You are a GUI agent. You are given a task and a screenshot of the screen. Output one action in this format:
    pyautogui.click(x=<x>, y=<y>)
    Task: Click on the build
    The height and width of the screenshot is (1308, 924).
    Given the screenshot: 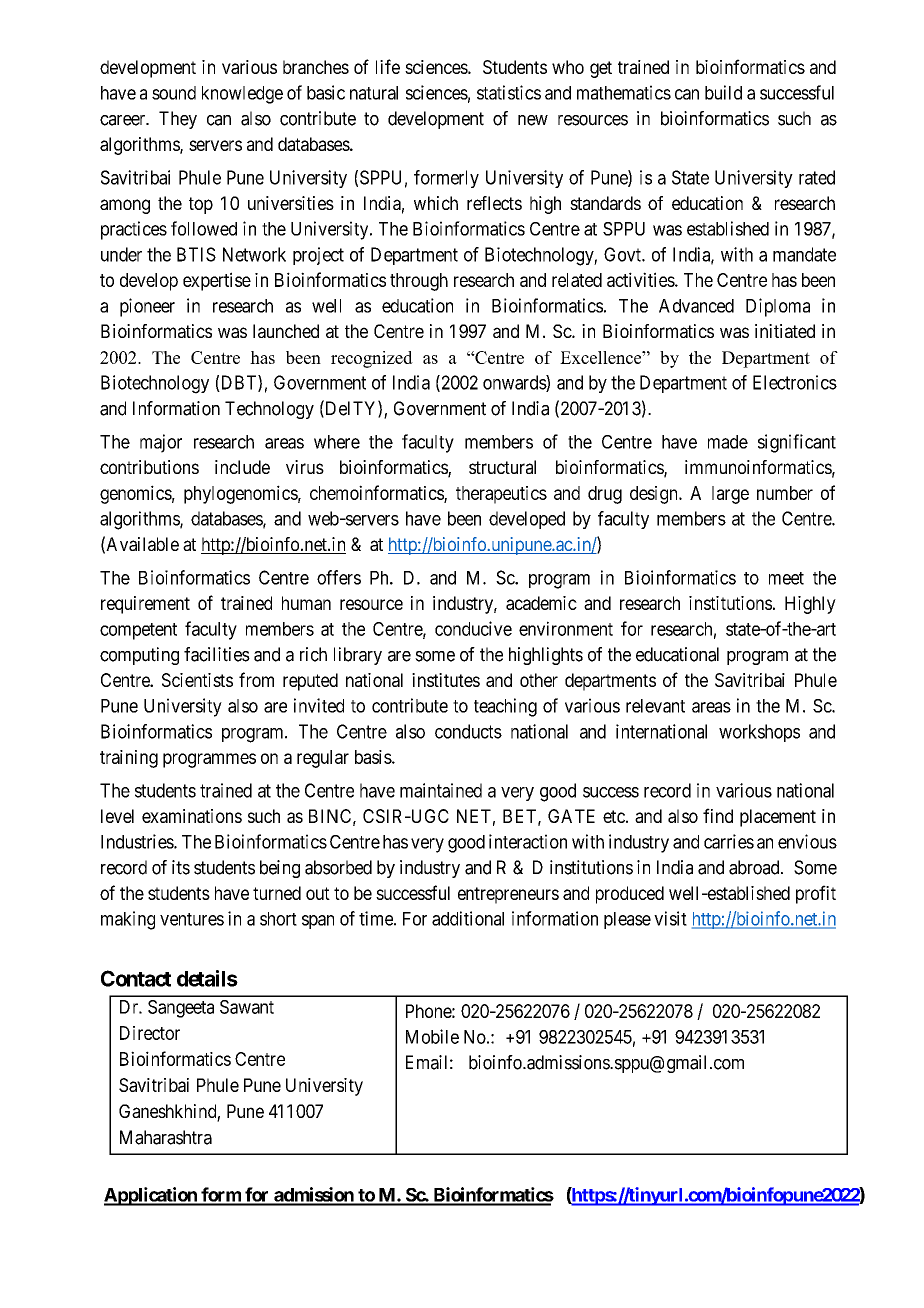 What is the action you would take?
    pyautogui.click(x=723, y=92)
